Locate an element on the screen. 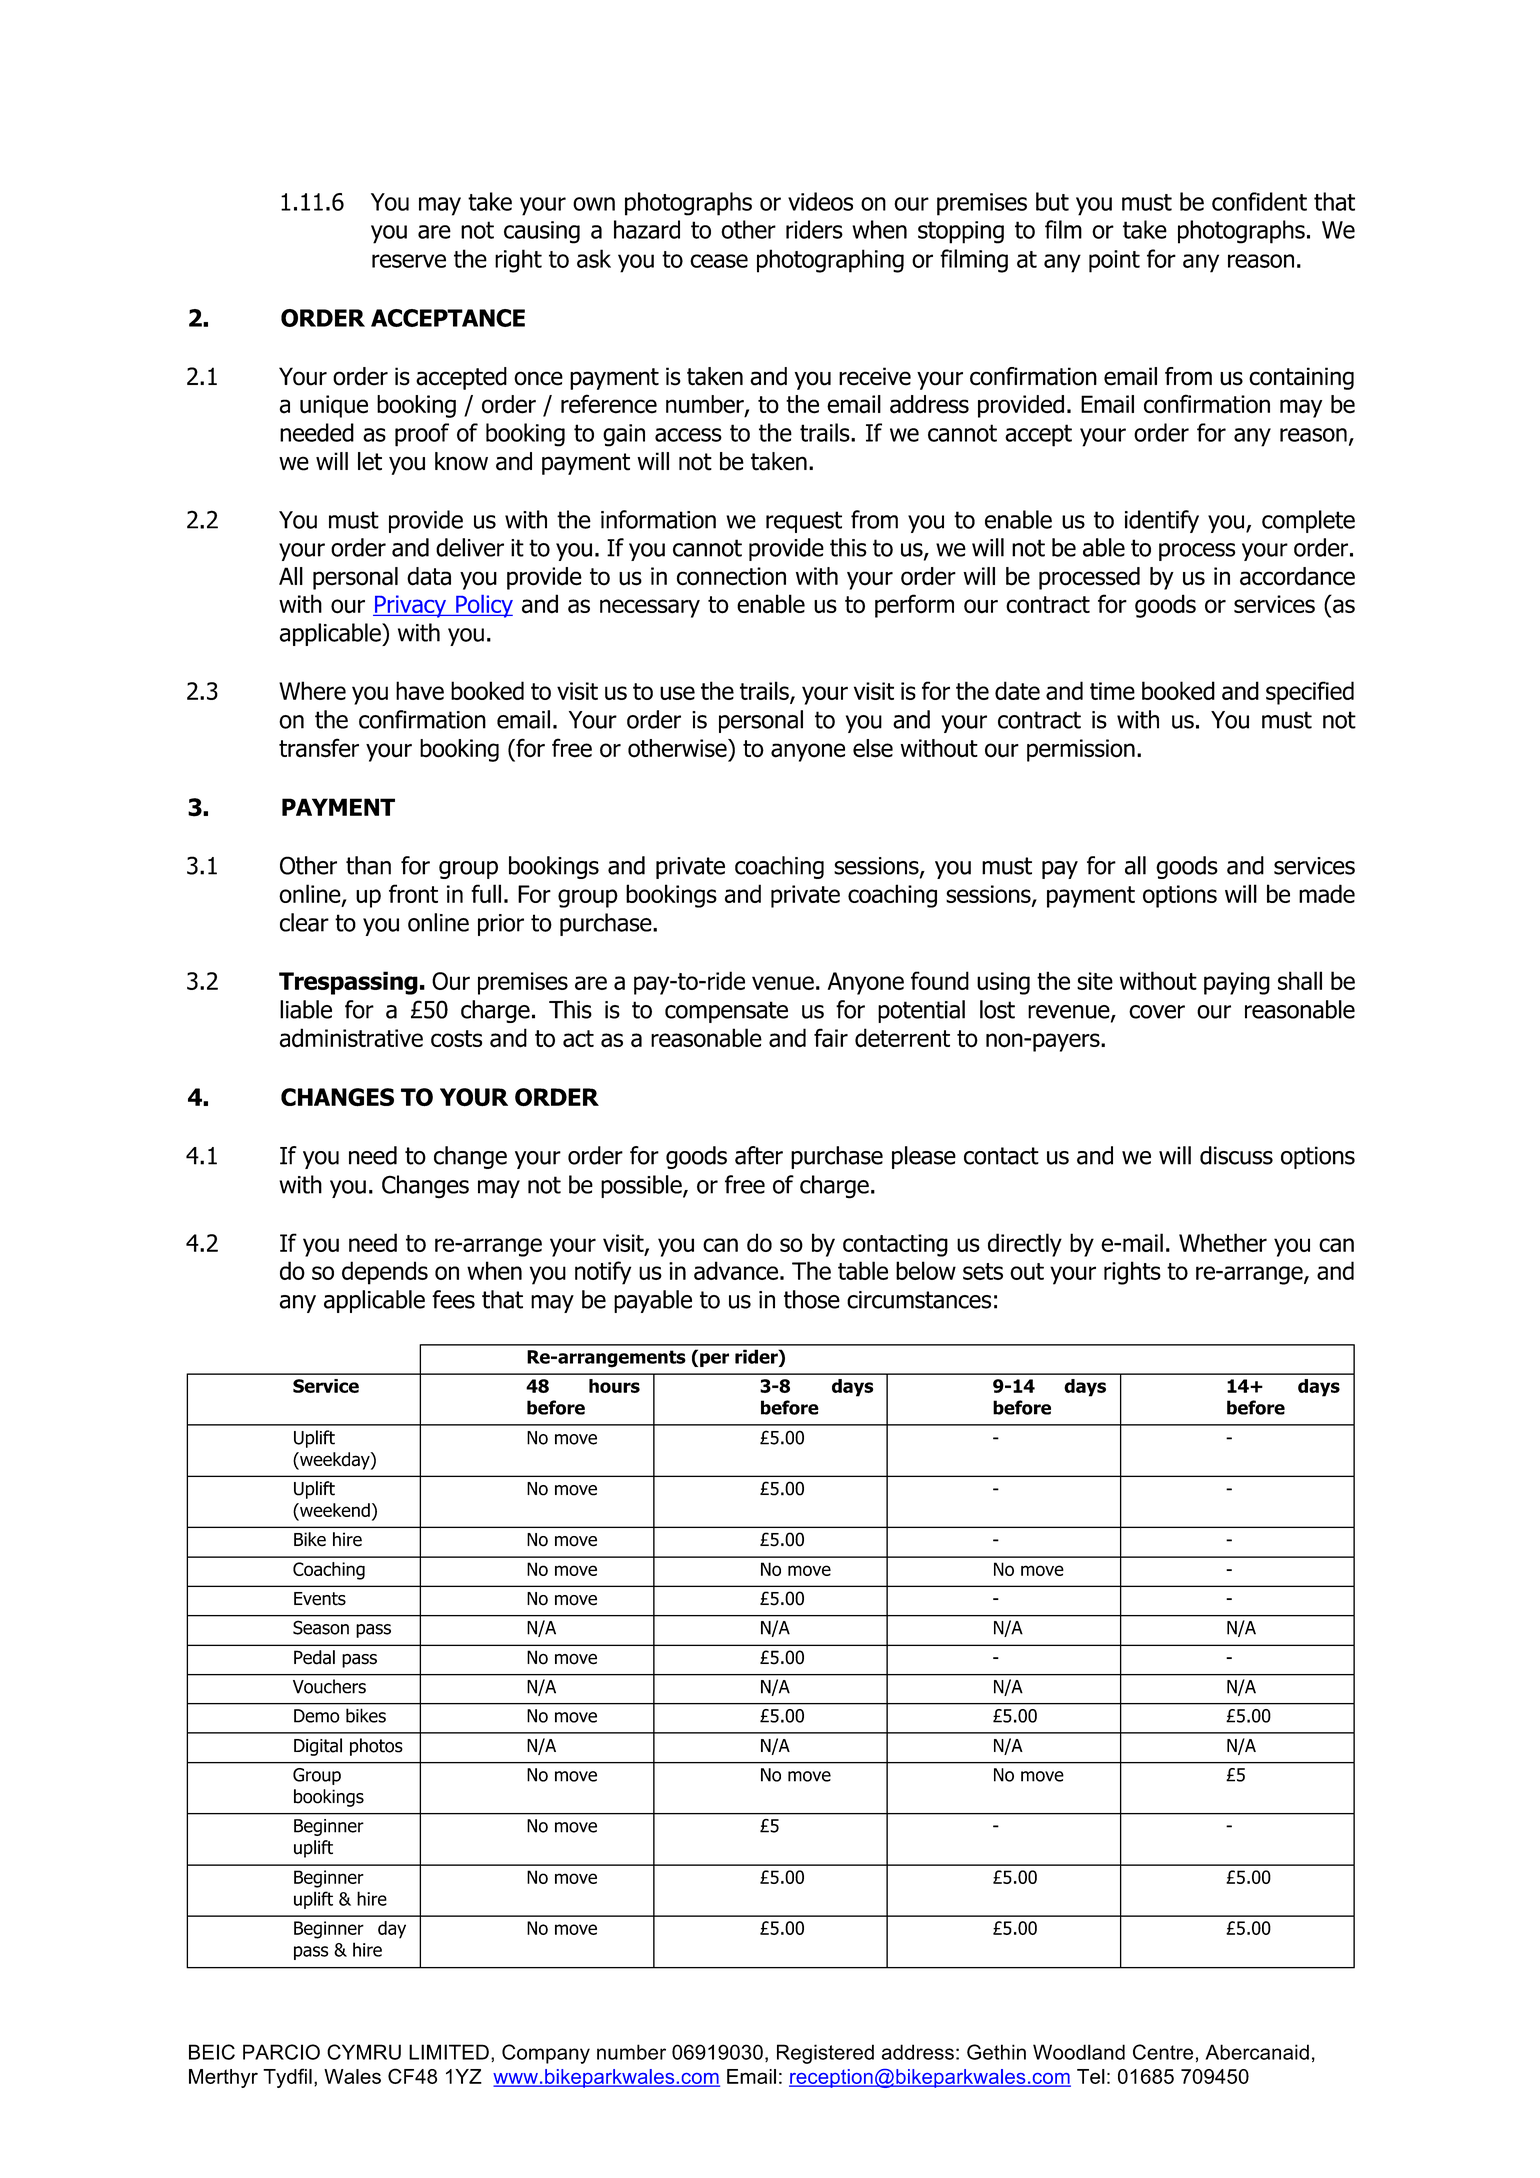 This screenshot has width=1540, height=2178. discuss is located at coordinates (1236, 1155).
